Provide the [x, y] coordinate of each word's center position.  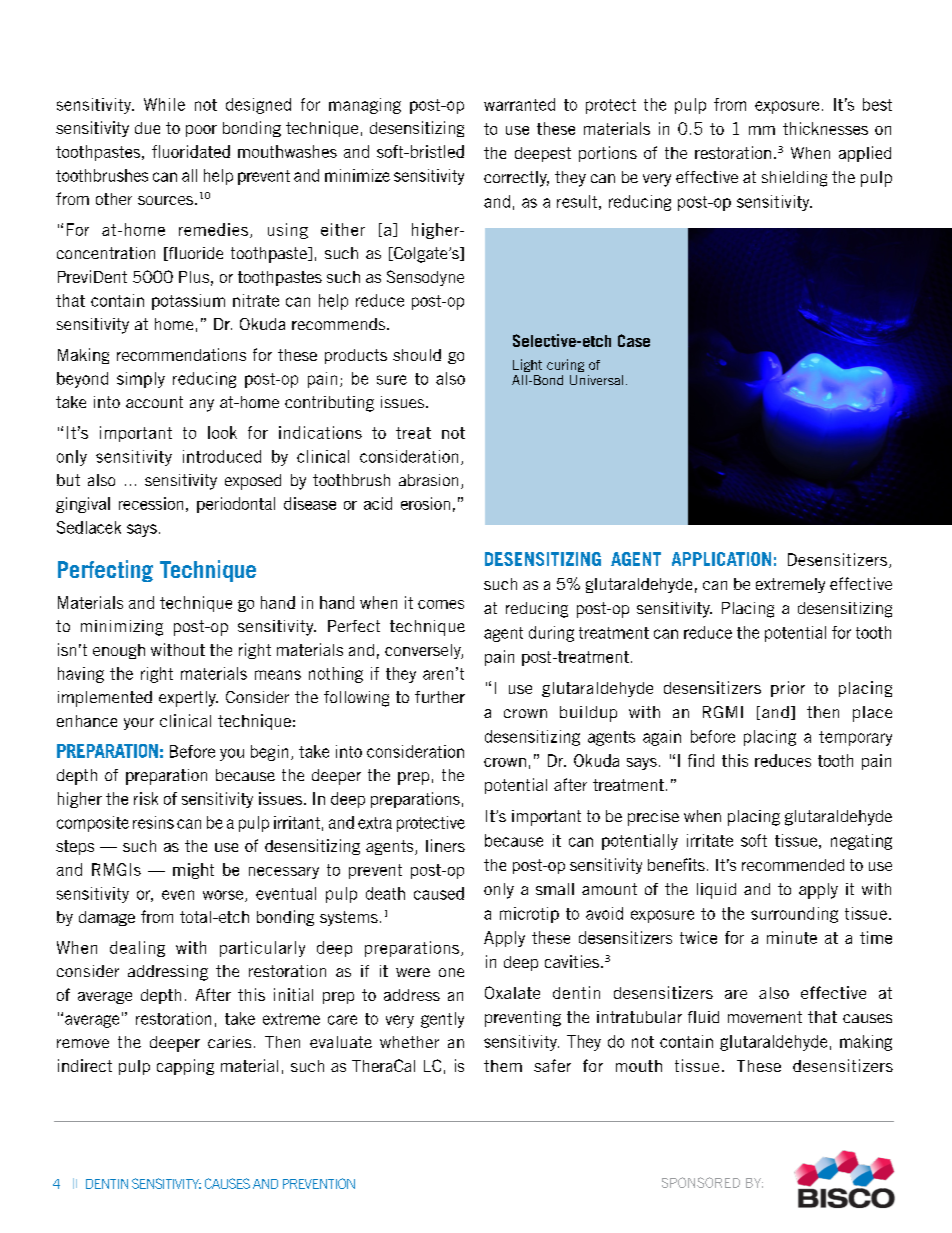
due [147, 128]
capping [185, 1067]
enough [119, 651]
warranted [519, 104]
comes [441, 604]
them [503, 1066]
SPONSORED [701, 1182]
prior [788, 689]
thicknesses [825, 128]
